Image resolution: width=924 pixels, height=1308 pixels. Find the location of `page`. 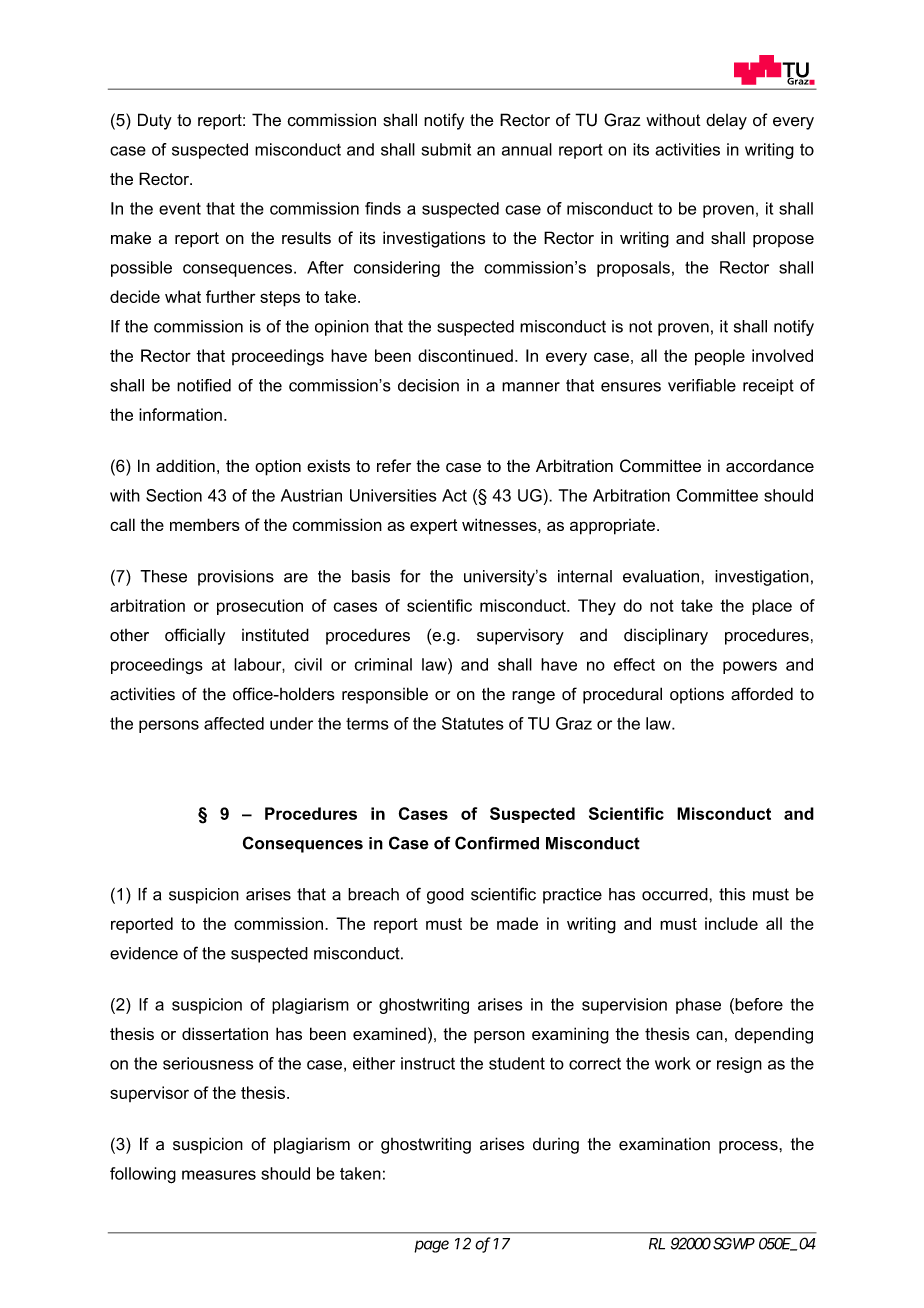

page is located at coordinates (431, 1246).
